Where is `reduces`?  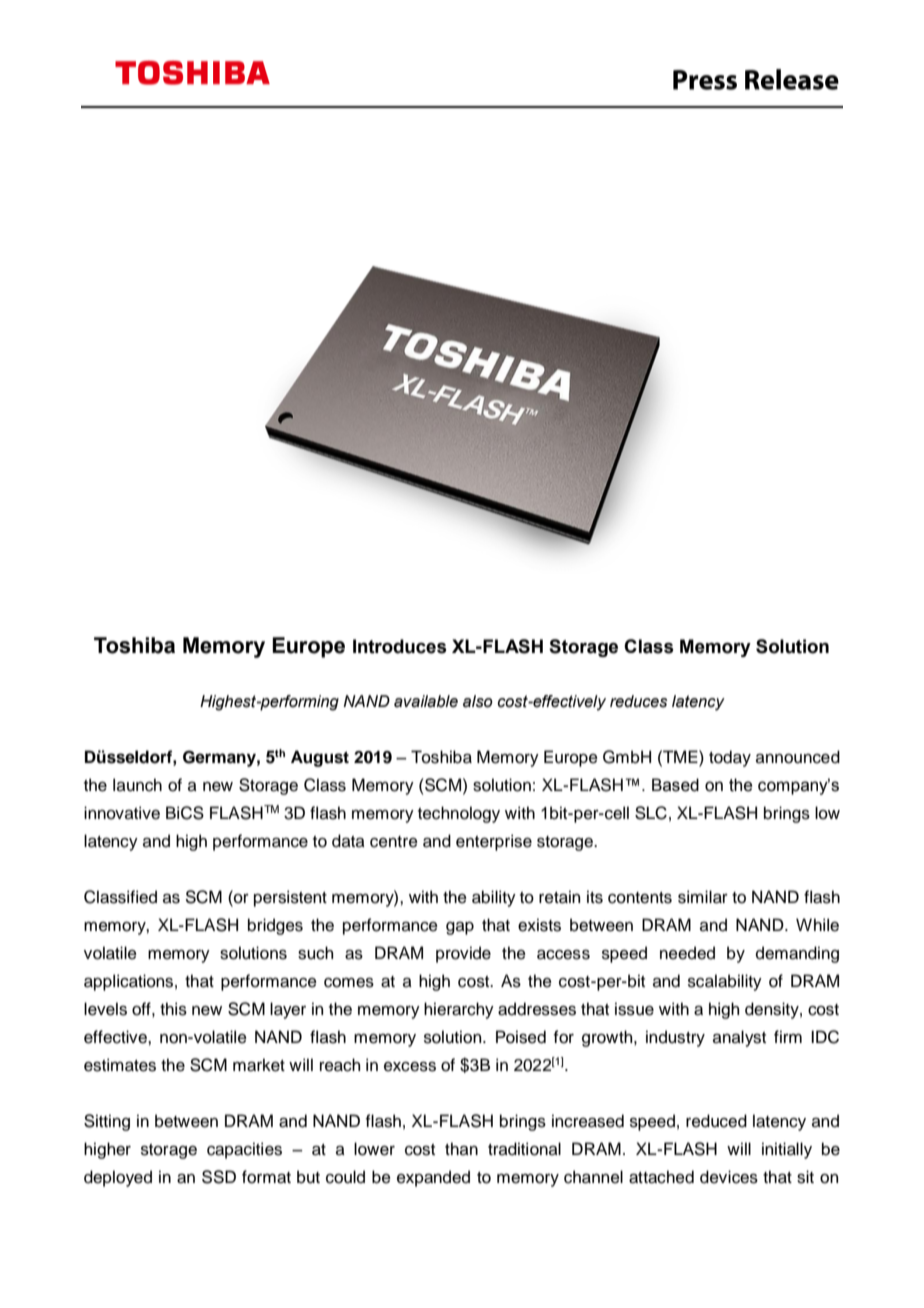 reduces is located at coordinates (638, 701).
